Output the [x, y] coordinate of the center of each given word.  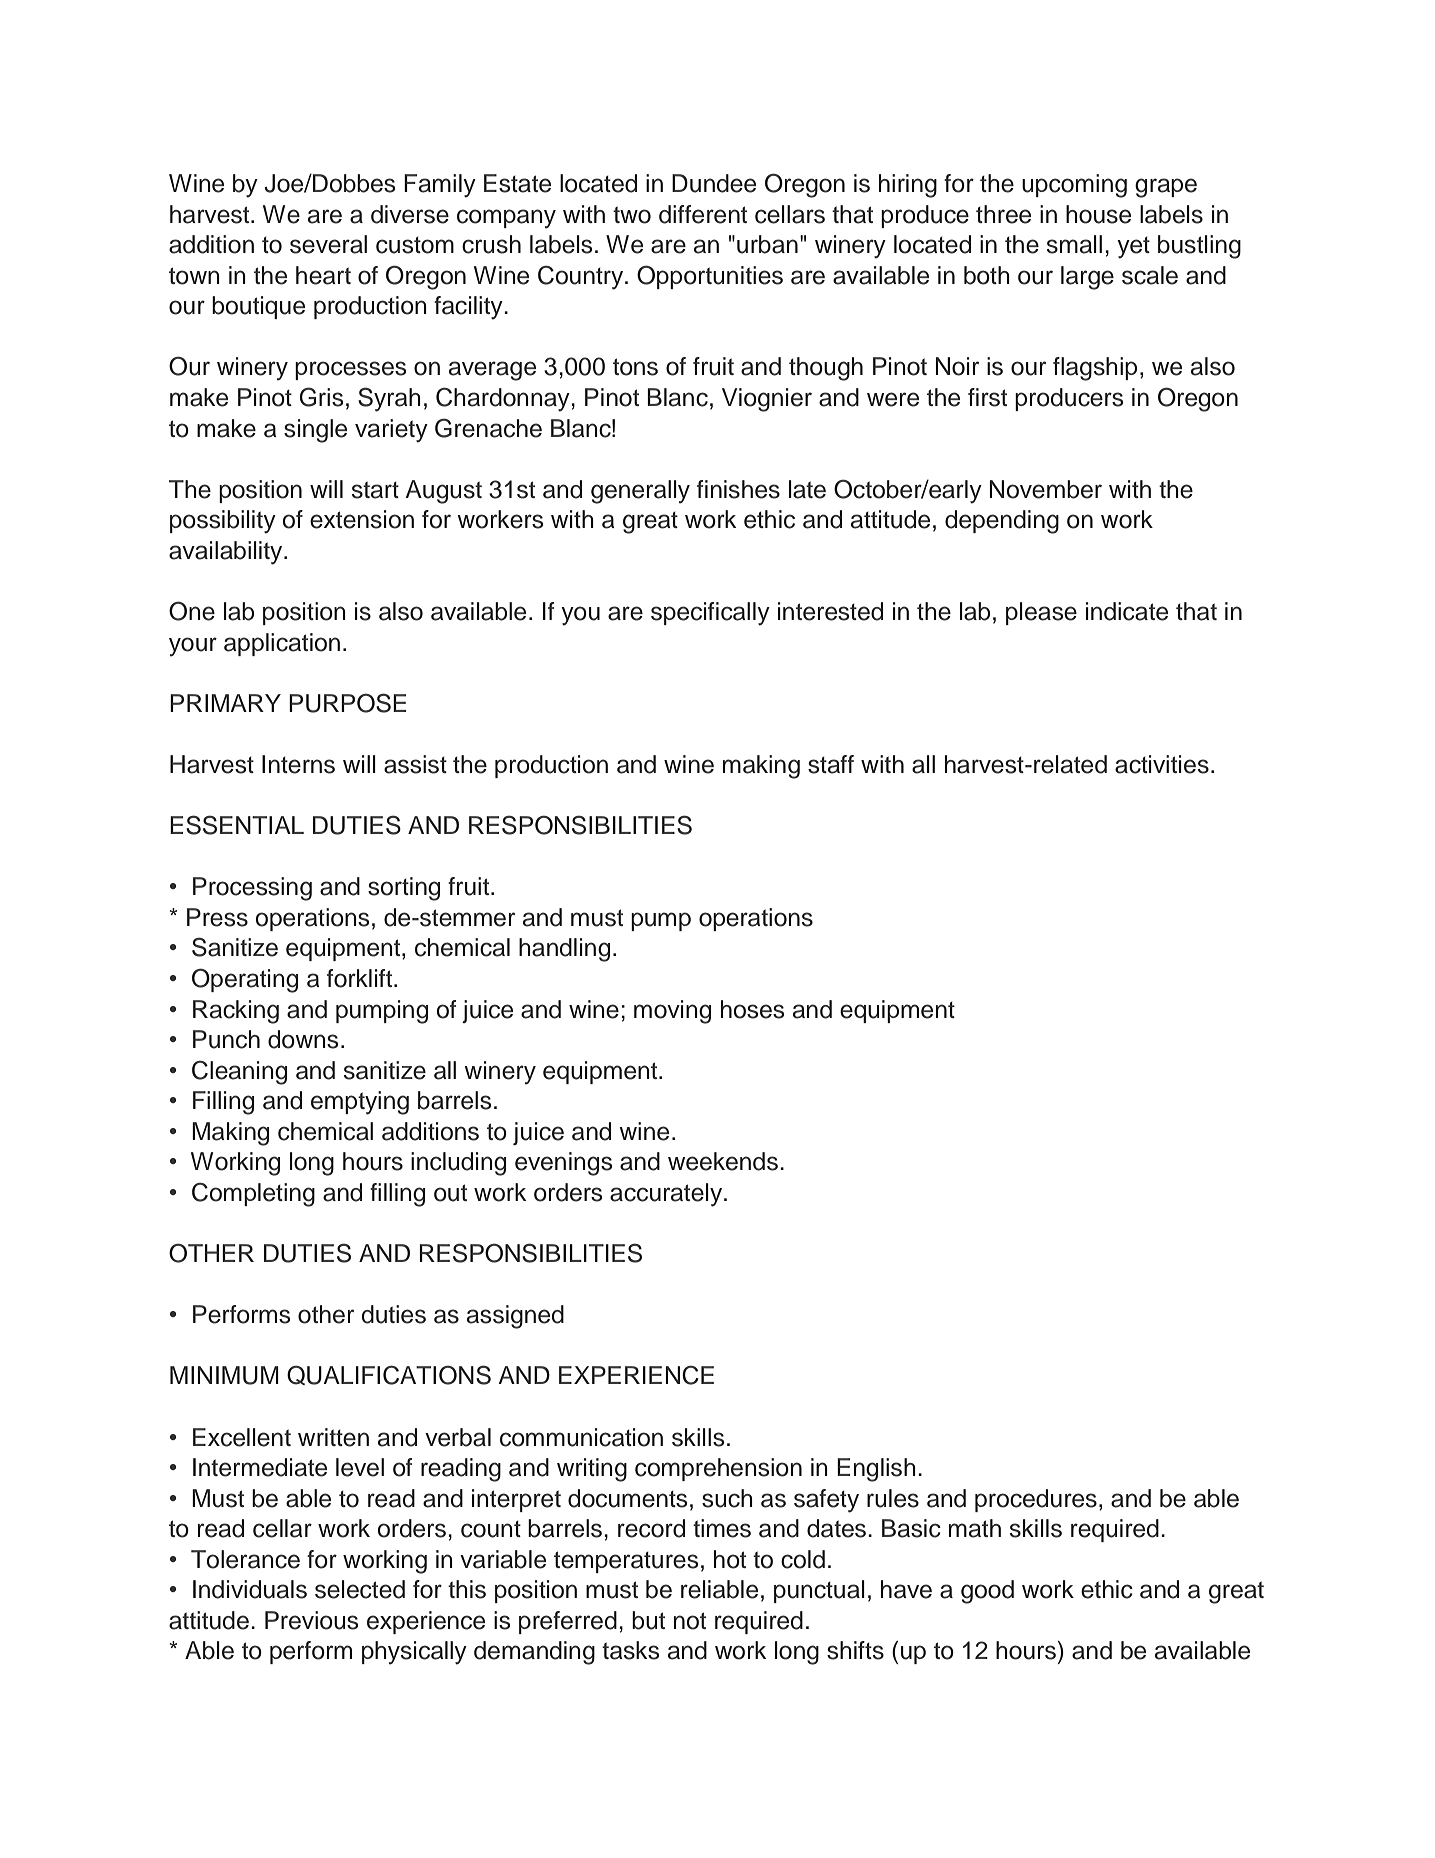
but [648, 1620]
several [328, 244]
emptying [360, 1103]
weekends [723, 1161]
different [703, 214]
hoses [752, 1009]
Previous [311, 1620]
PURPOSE [347, 703]
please [1041, 613]
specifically [710, 614]
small [1074, 244]
